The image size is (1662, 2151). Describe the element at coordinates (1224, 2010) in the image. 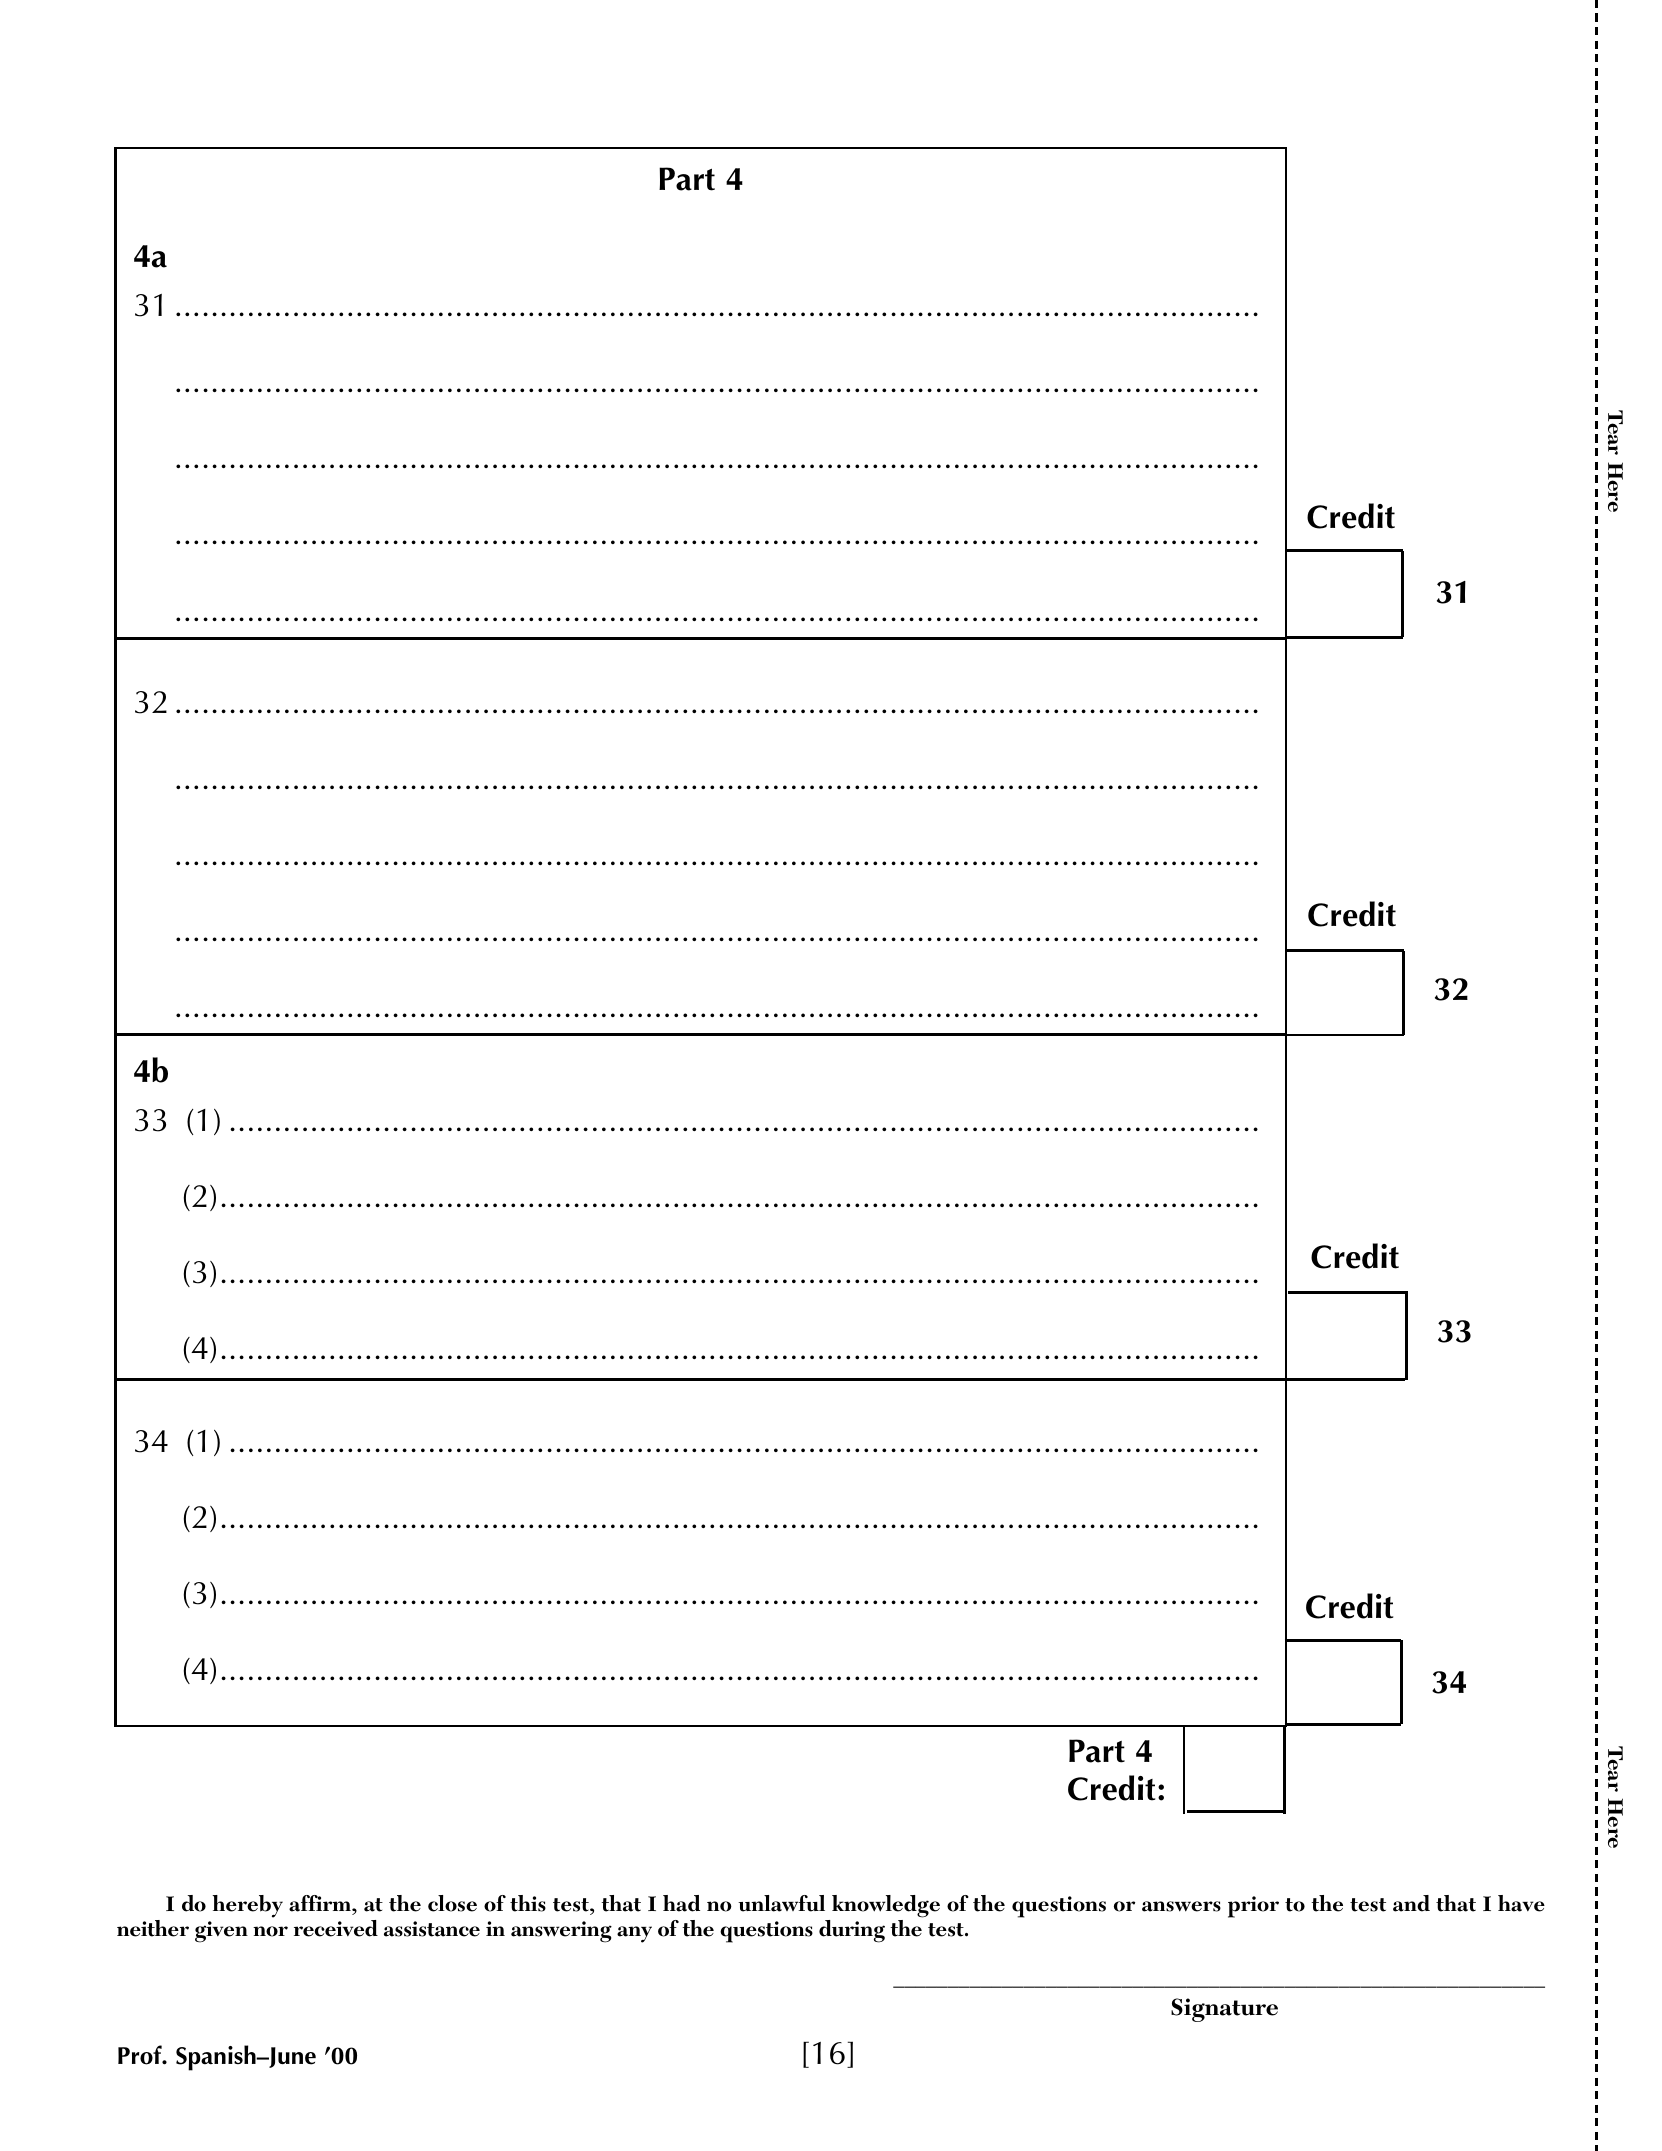

I see `Signature` at that location.
